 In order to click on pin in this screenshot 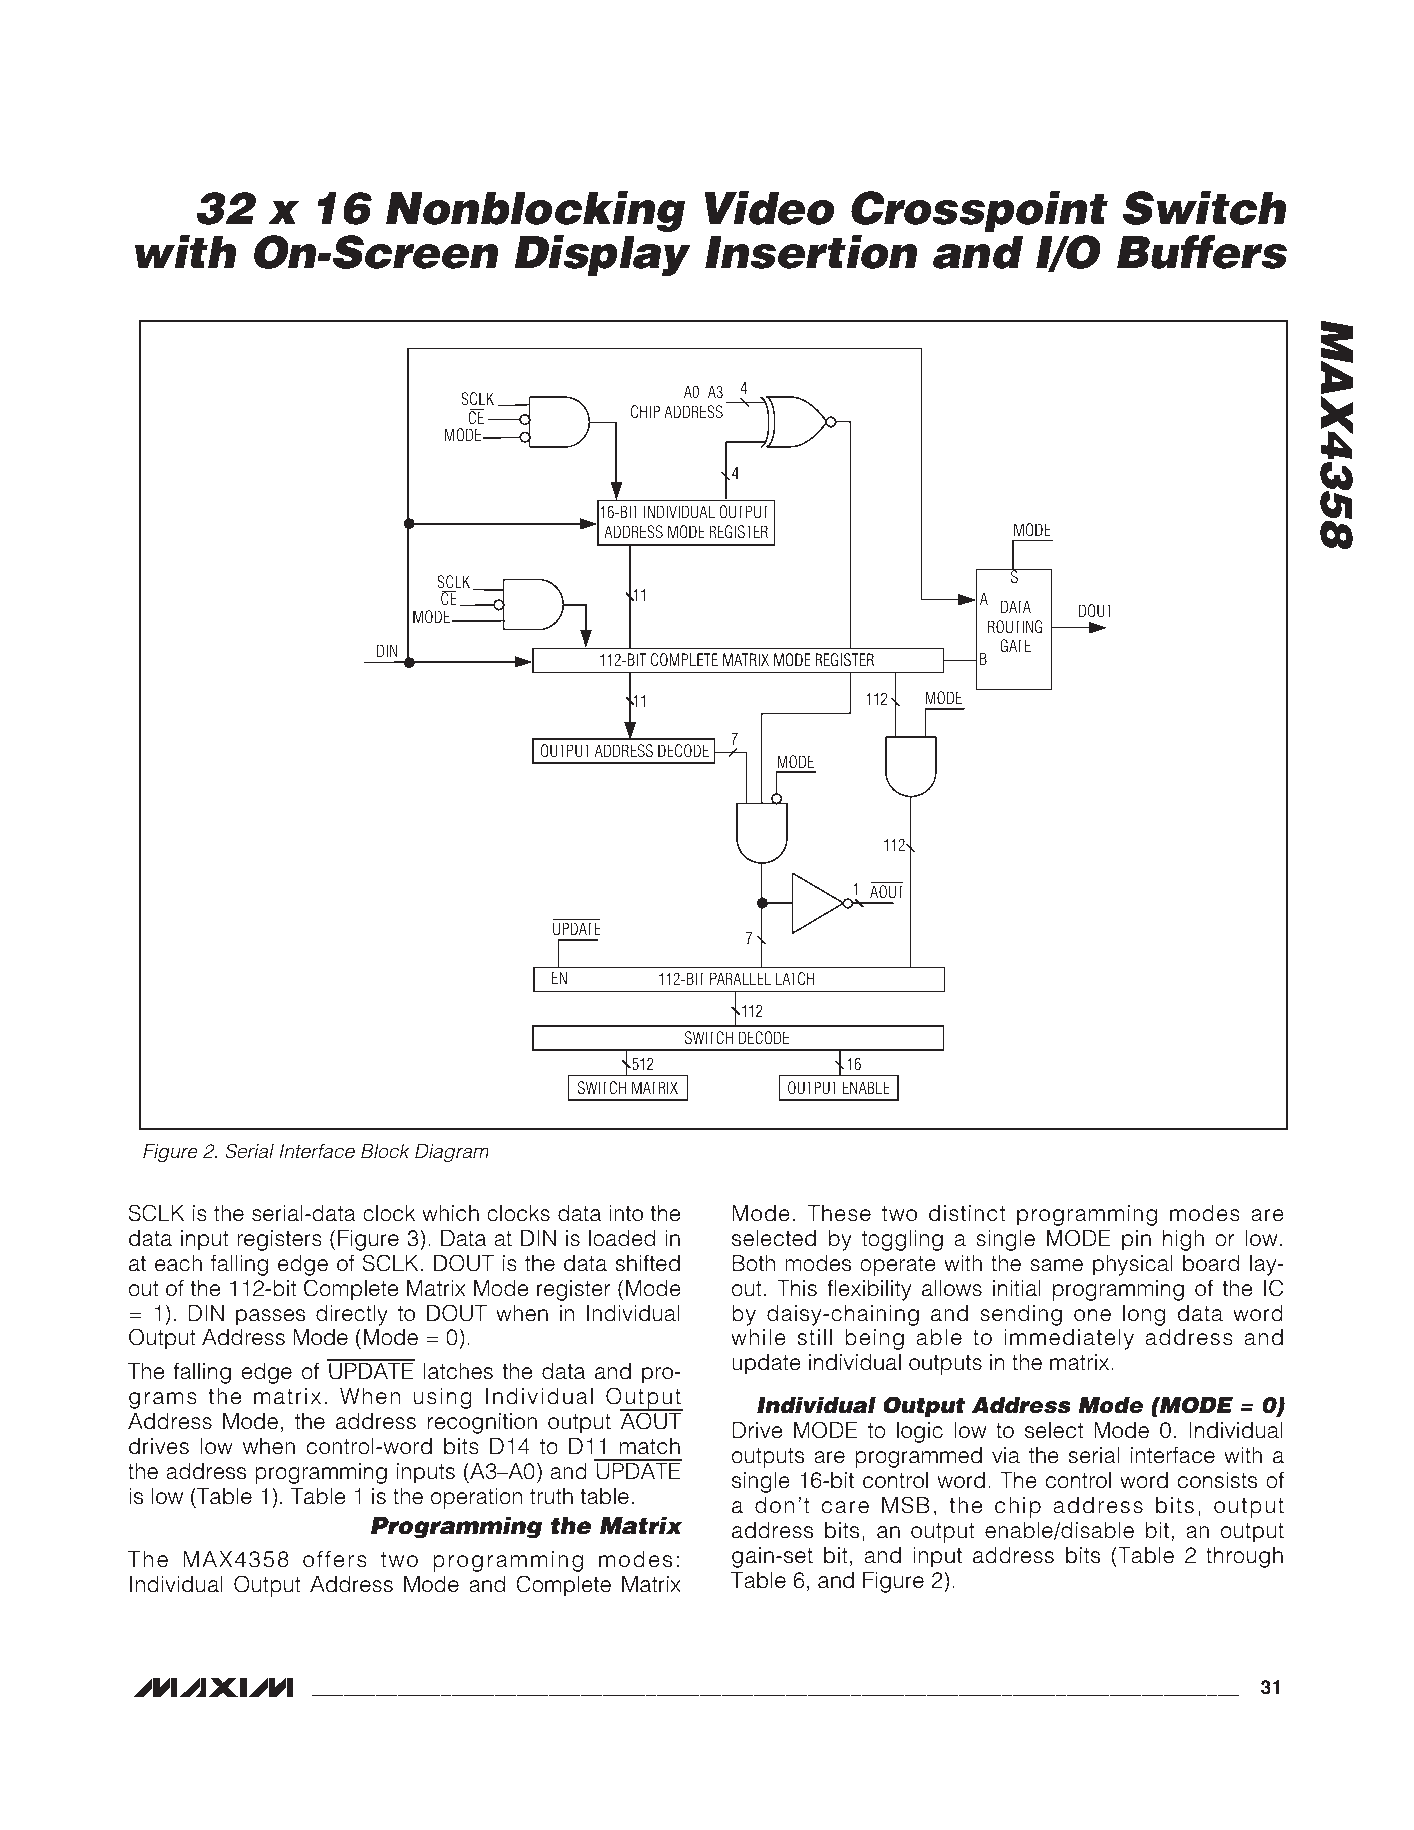, I will do `click(1136, 1240)`.
